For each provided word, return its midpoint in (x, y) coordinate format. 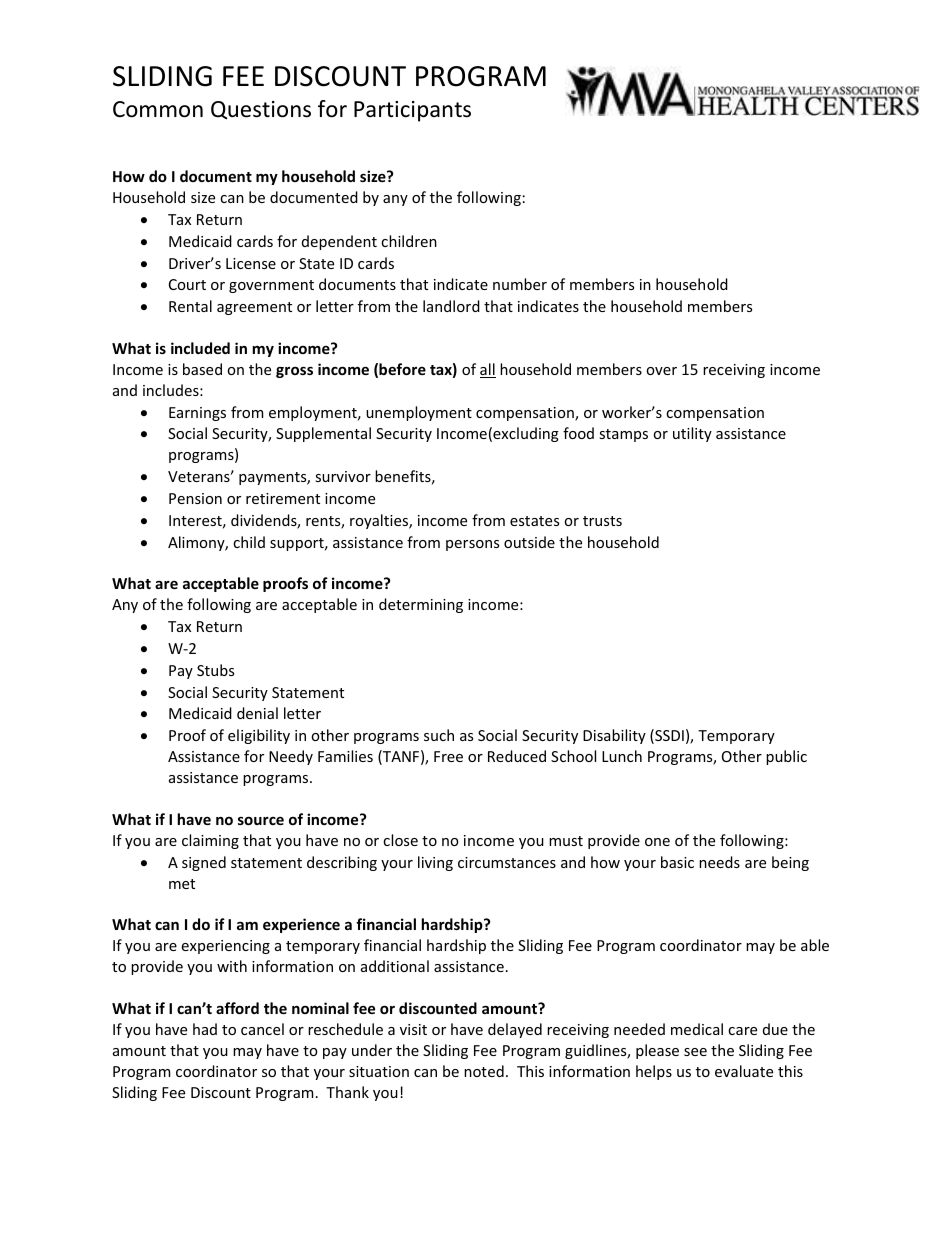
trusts (602, 521)
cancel (262, 1029)
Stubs (215, 670)
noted (484, 1071)
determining (421, 605)
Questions (261, 110)
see (695, 1052)
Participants (412, 111)
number (520, 284)
